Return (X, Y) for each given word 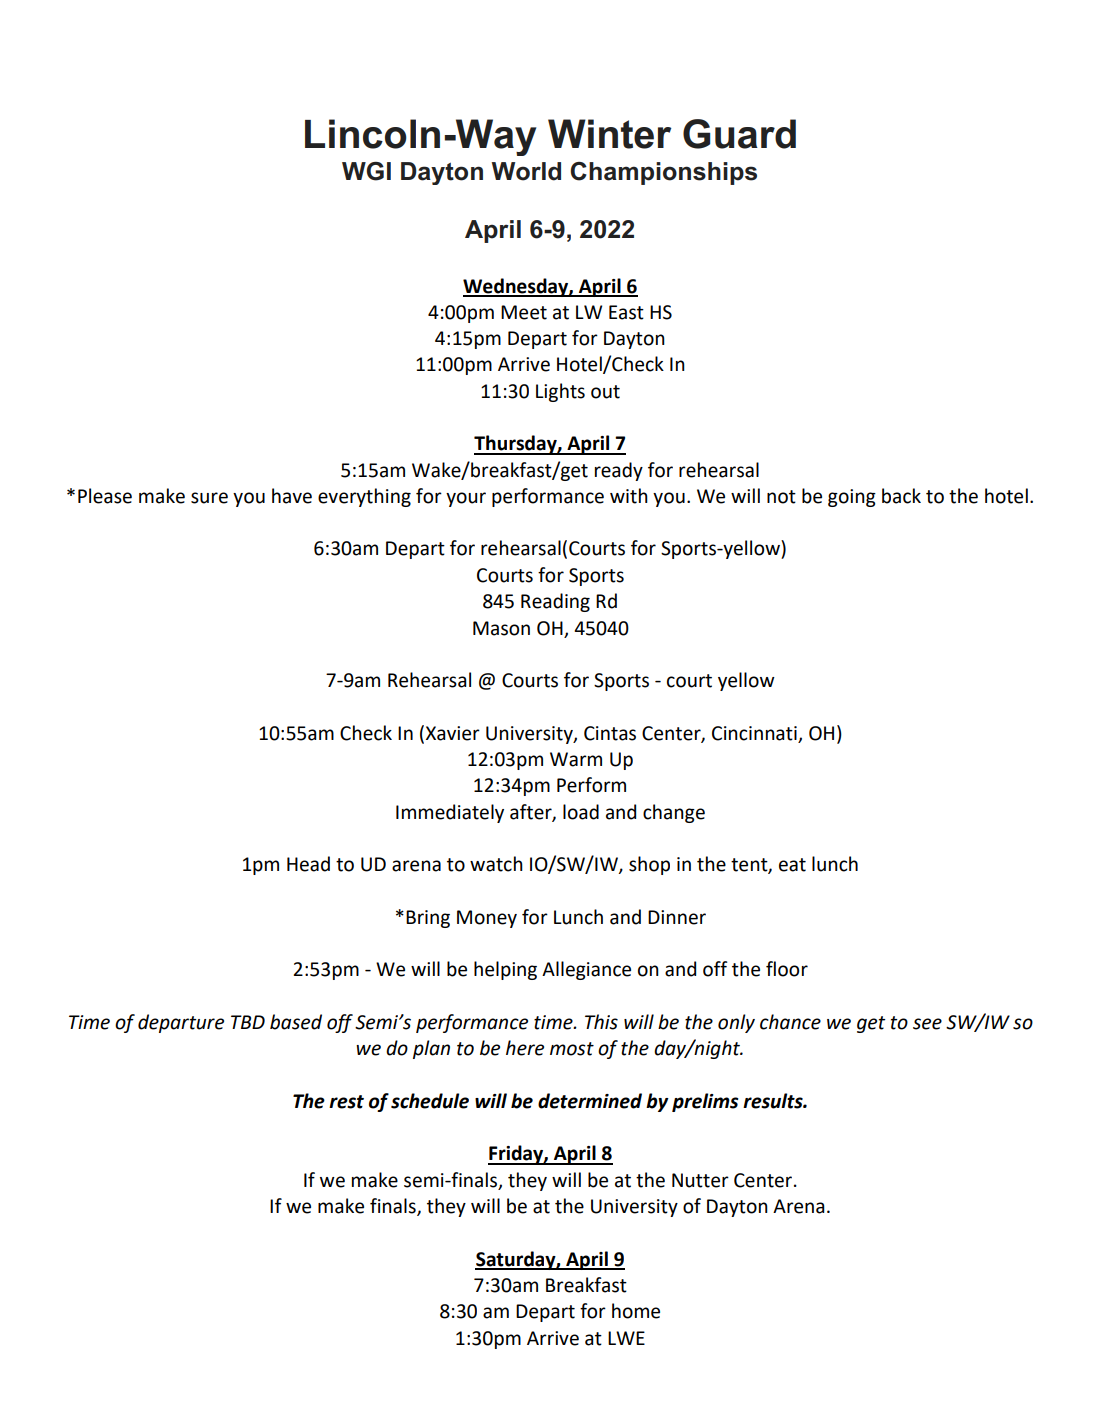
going (852, 498)
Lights (560, 392)
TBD (248, 1022)
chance (790, 1022)
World (526, 171)
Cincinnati (754, 733)
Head (308, 864)
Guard (739, 134)
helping (505, 970)
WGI (366, 171)
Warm (576, 759)
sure (209, 498)
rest (346, 1102)
